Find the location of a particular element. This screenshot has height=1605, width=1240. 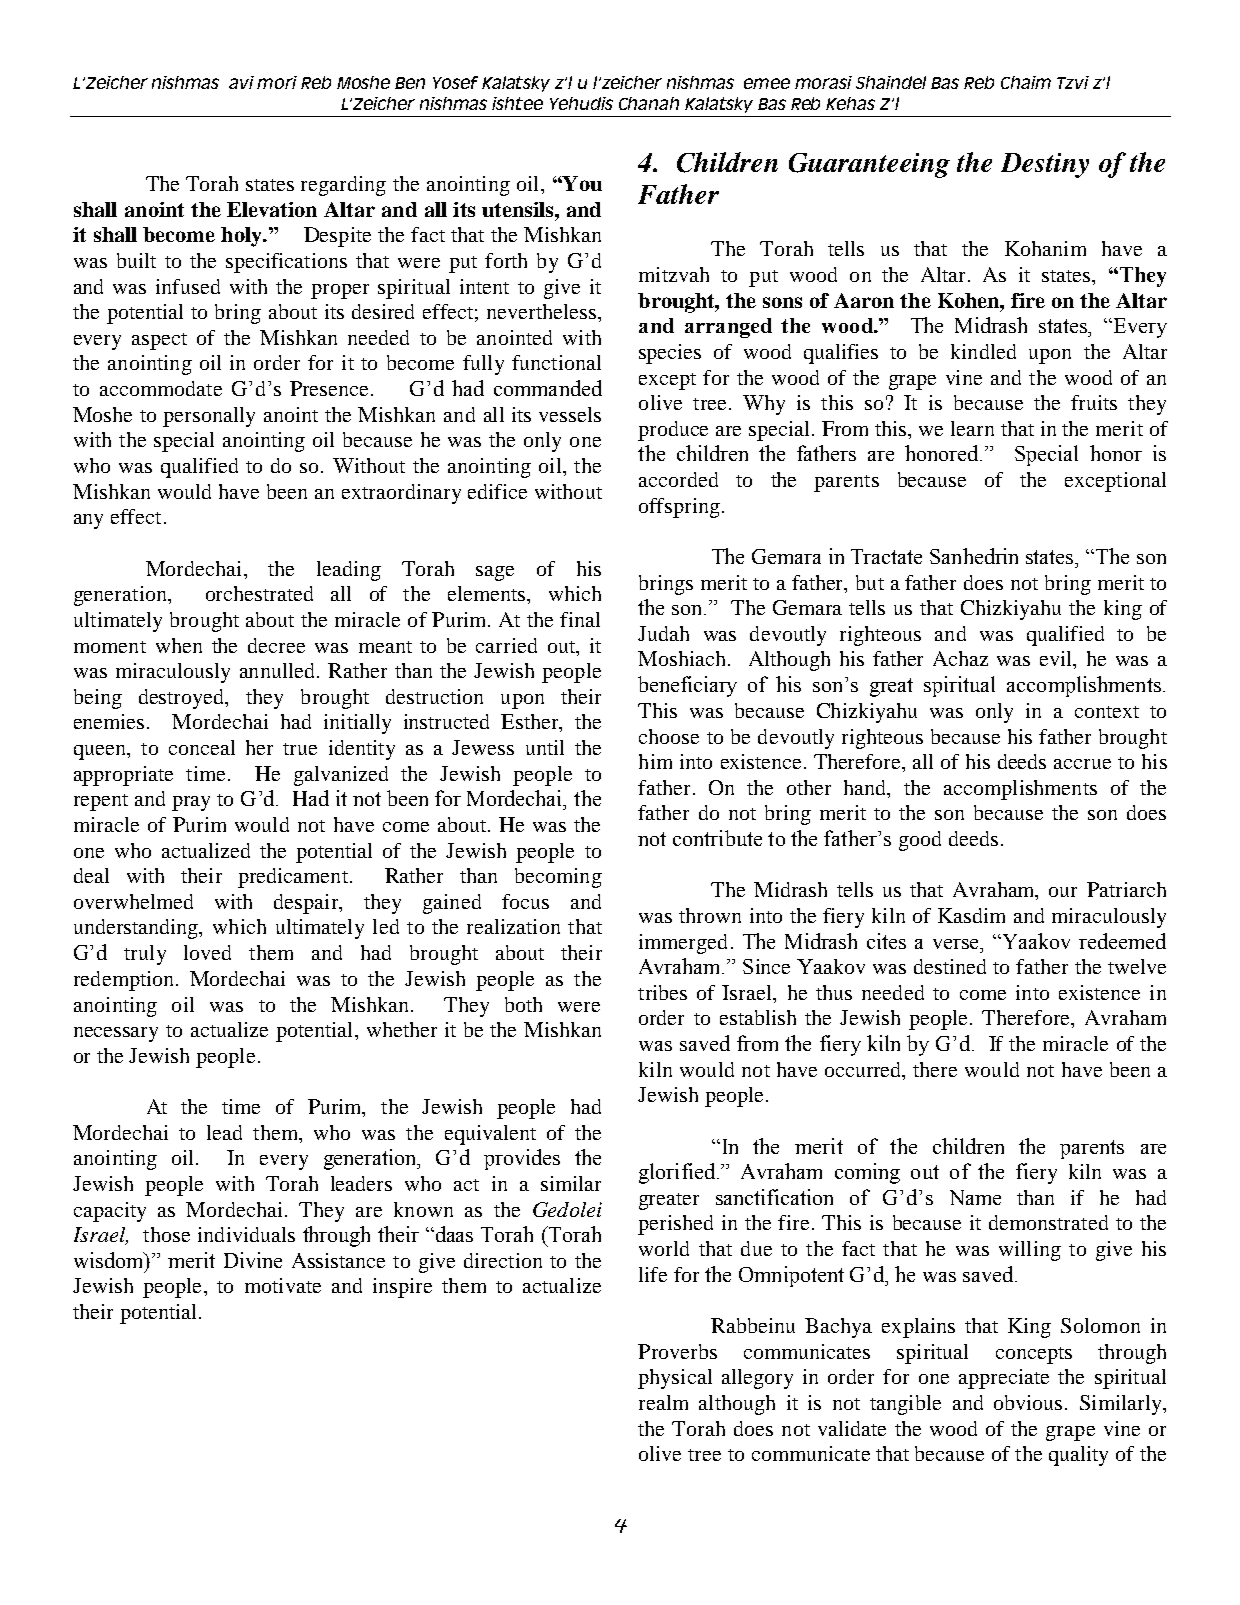

Chaim is located at coordinates (1026, 82).
